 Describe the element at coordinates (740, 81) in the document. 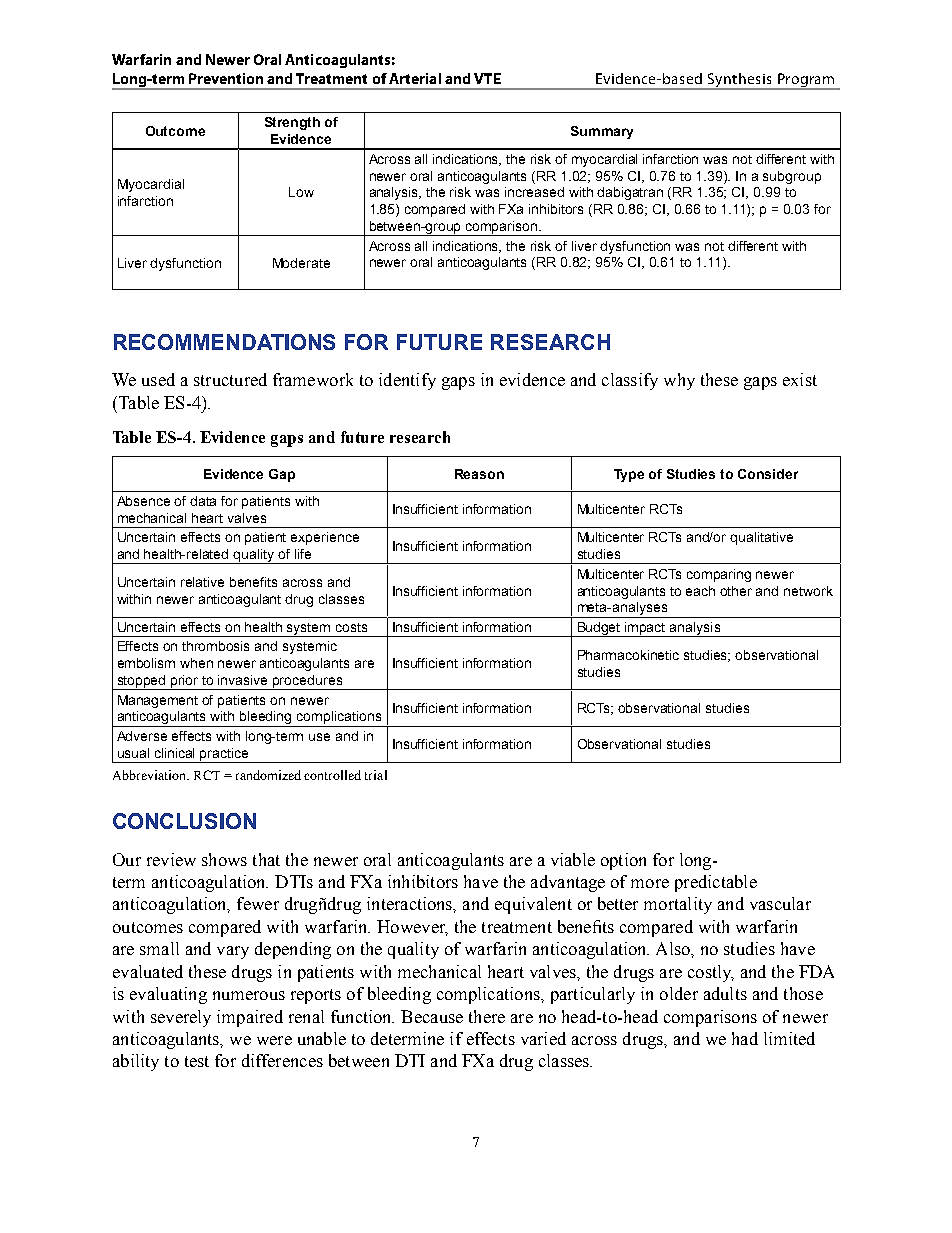

I see `Synthesis` at that location.
